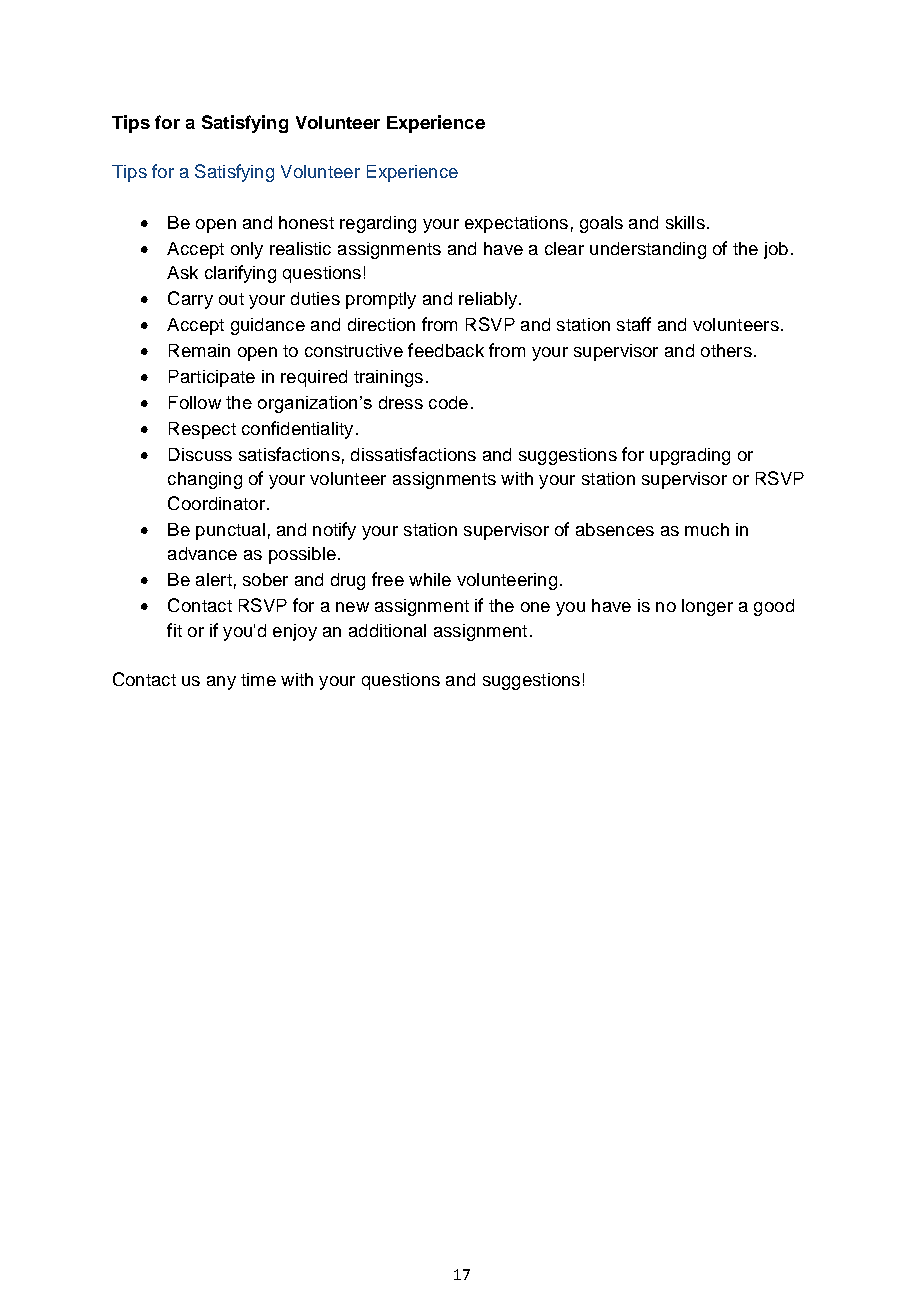 The image size is (924, 1307). Describe the element at coordinates (707, 607) in the screenshot. I see `longer` at that location.
